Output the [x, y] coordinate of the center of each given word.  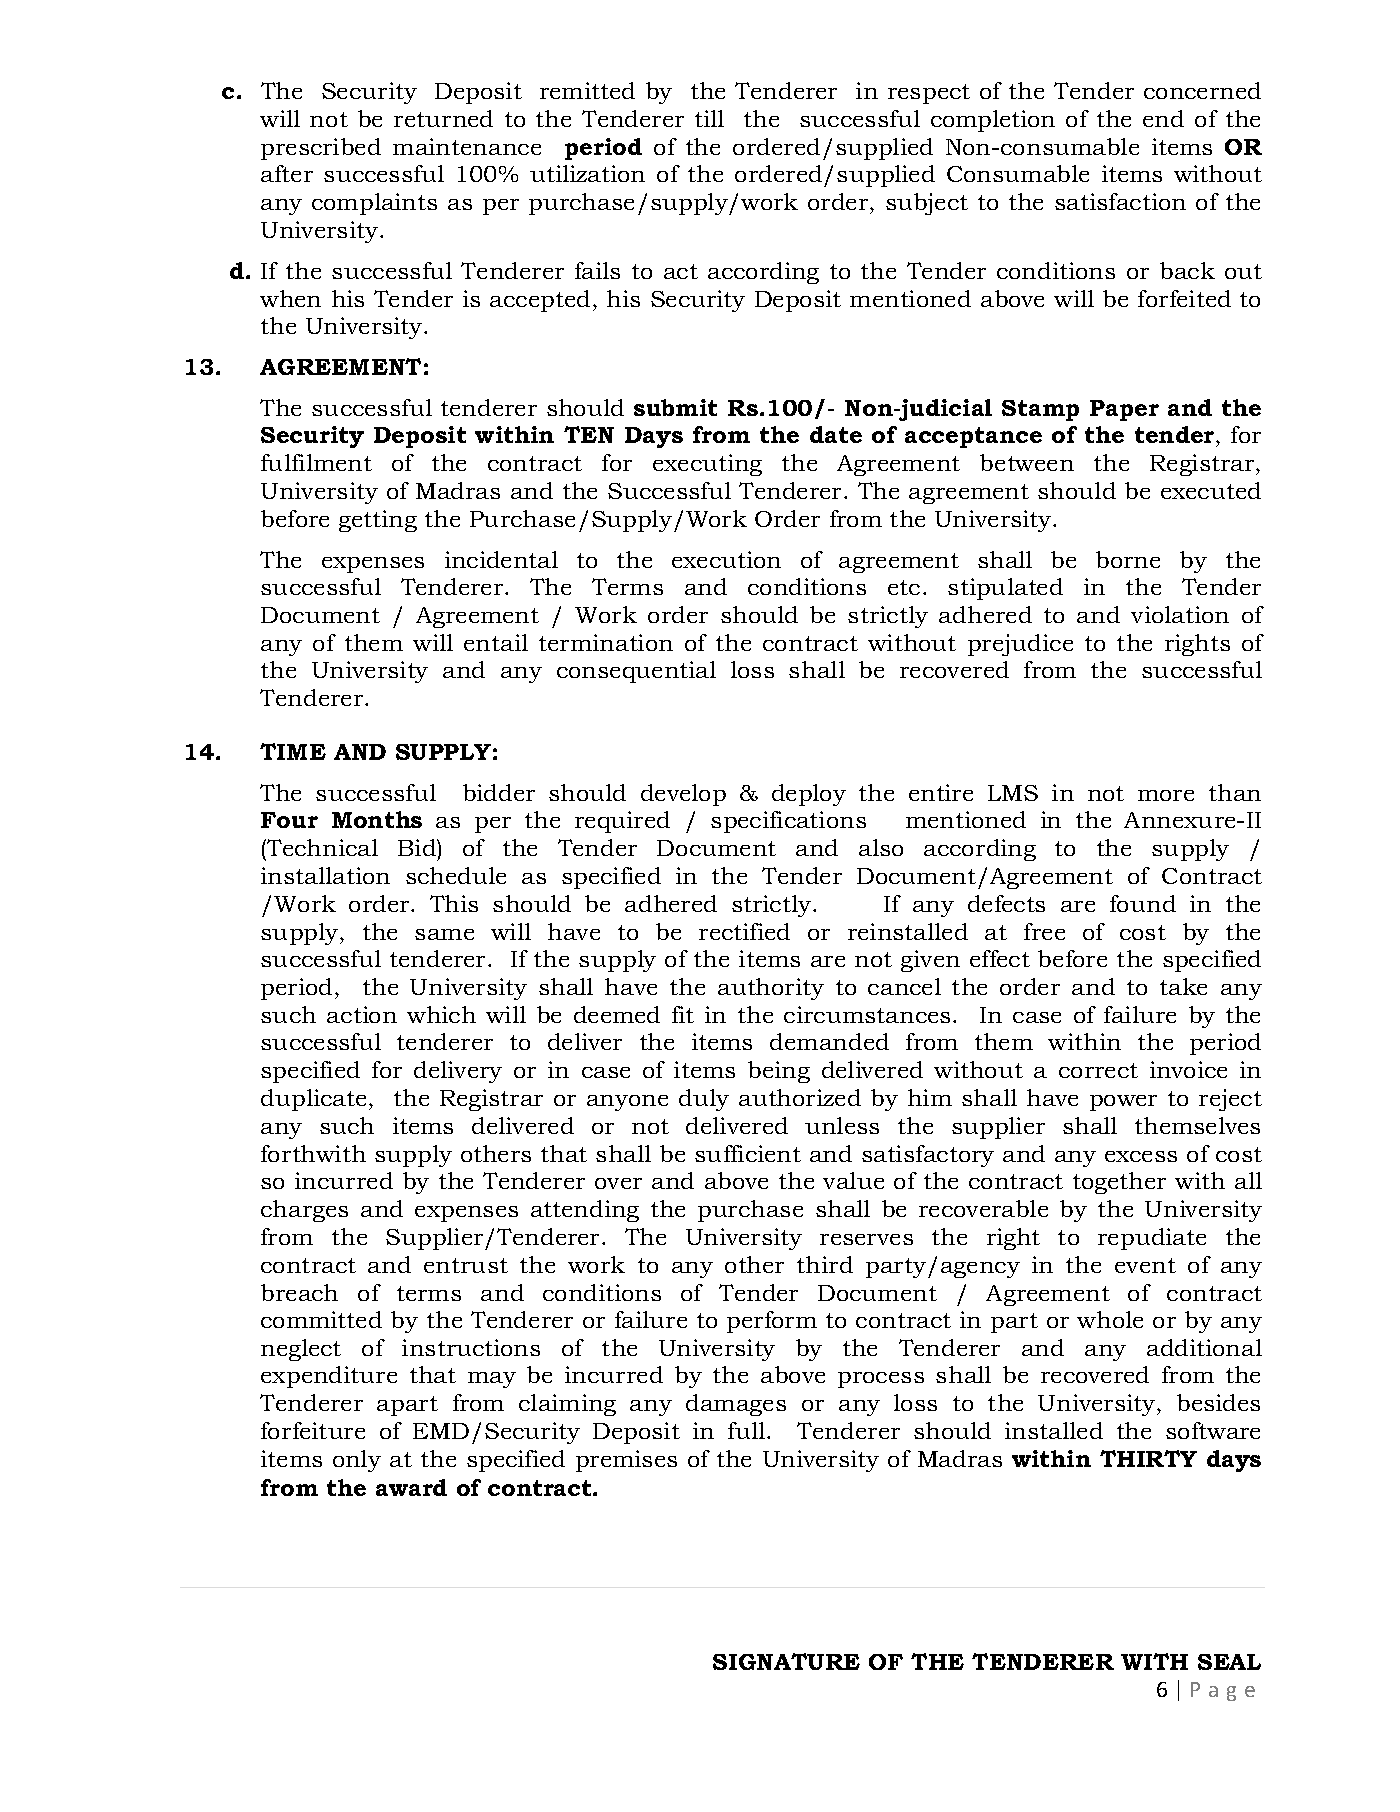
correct [1098, 1070]
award [411, 1487]
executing [707, 465]
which [441, 1014]
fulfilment [316, 462]
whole [1110, 1319]
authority [771, 989]
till [709, 118]
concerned [1202, 90]
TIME [293, 751]
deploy [809, 795]
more [1166, 795]
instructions [471, 1347]
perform [772, 1322]
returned [443, 118]
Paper [1124, 410]
